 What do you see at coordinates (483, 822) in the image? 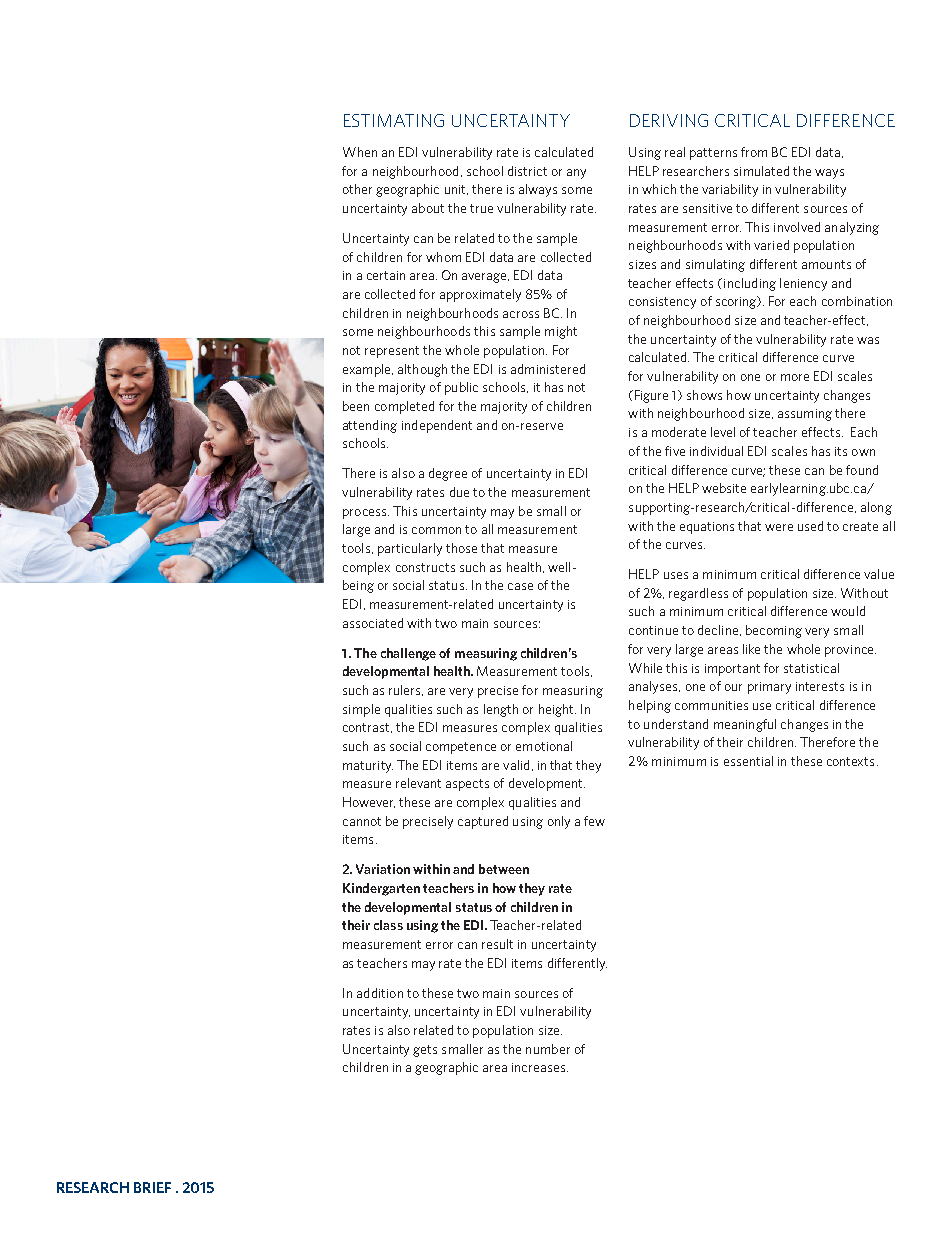
I see `captured` at bounding box center [483, 822].
